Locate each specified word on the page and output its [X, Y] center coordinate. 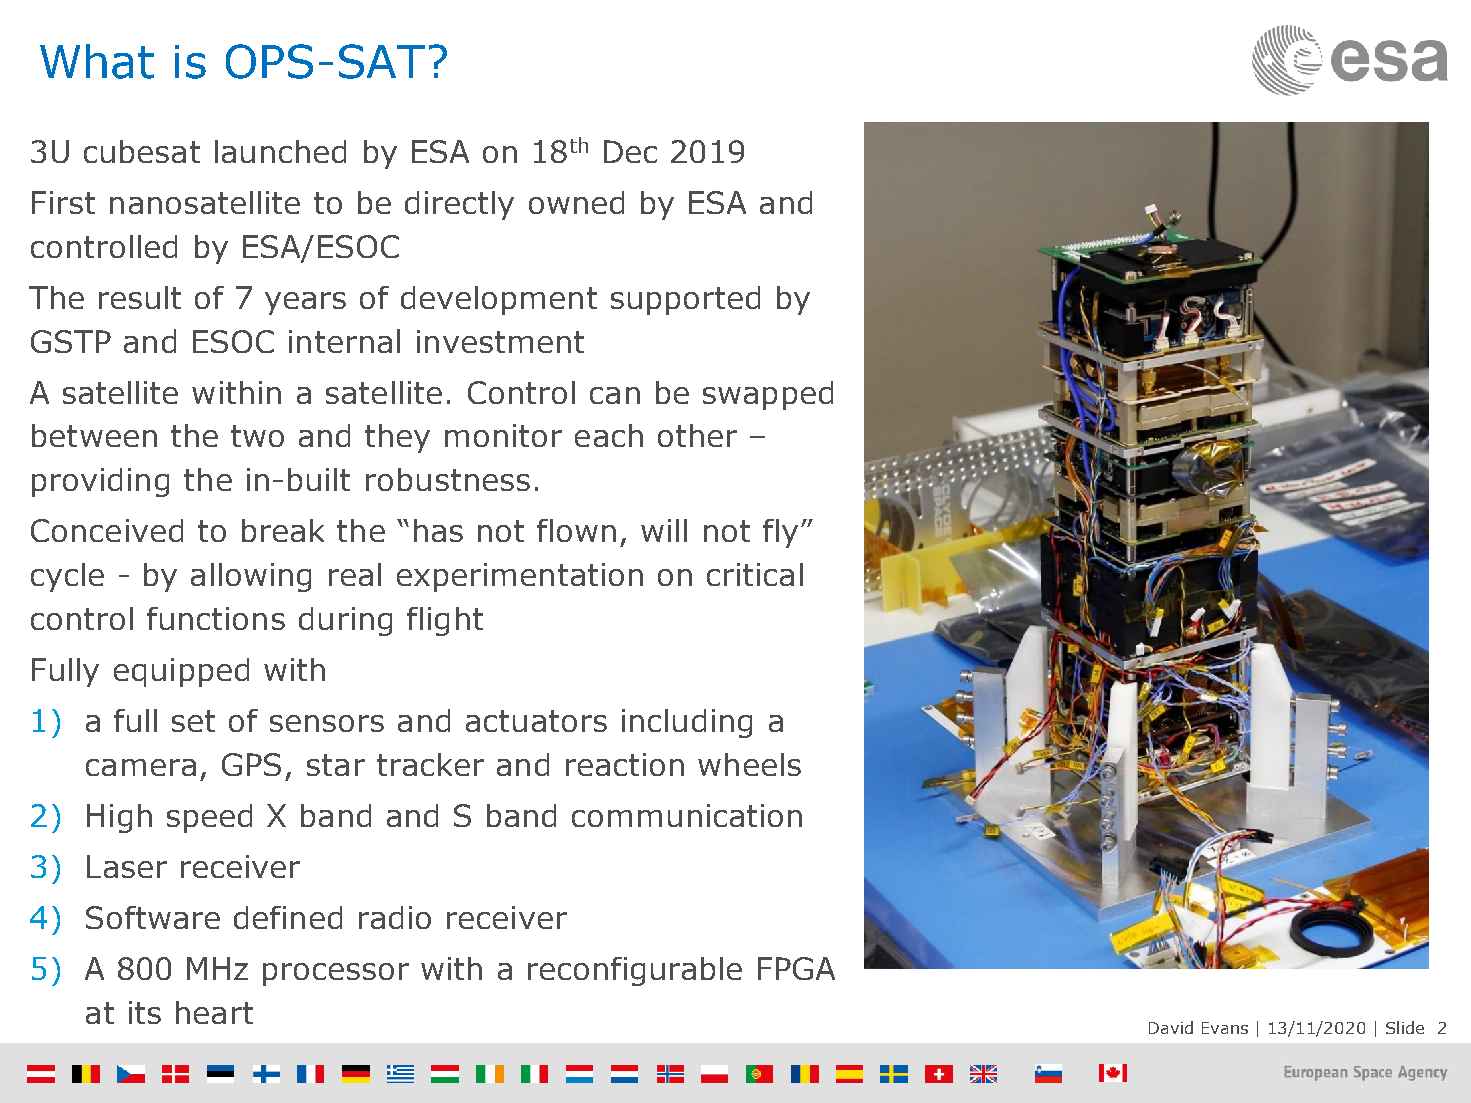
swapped [768, 395]
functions [216, 618]
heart [214, 1012]
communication [687, 815]
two [257, 436]
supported [685, 300]
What [97, 61]
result [140, 297]
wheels [749, 764]
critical [755, 574]
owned [576, 202]
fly [780, 533]
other [697, 435]
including [687, 723]
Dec [630, 151]
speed [209, 818]
